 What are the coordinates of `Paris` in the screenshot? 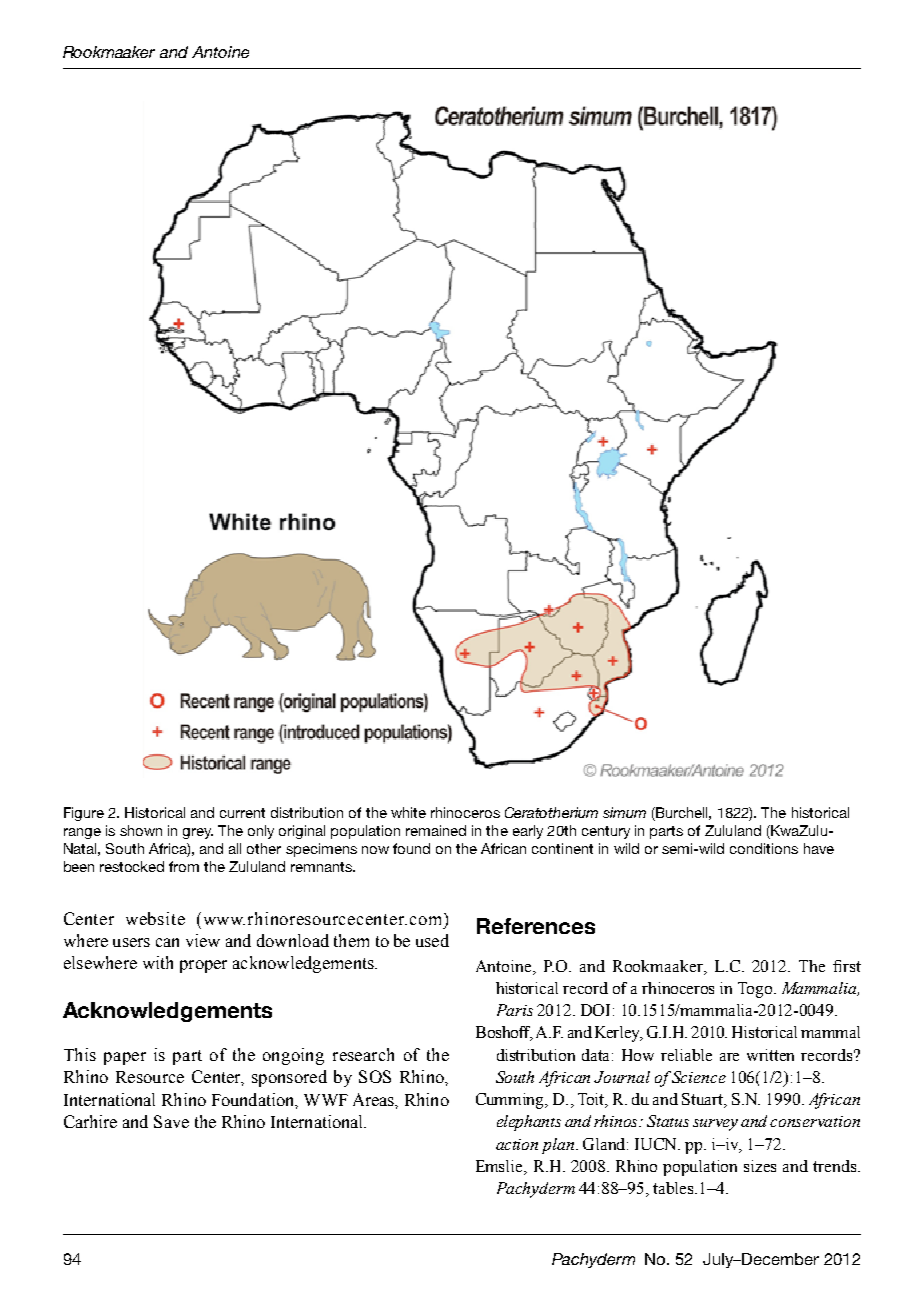 It's located at (515, 1010).
